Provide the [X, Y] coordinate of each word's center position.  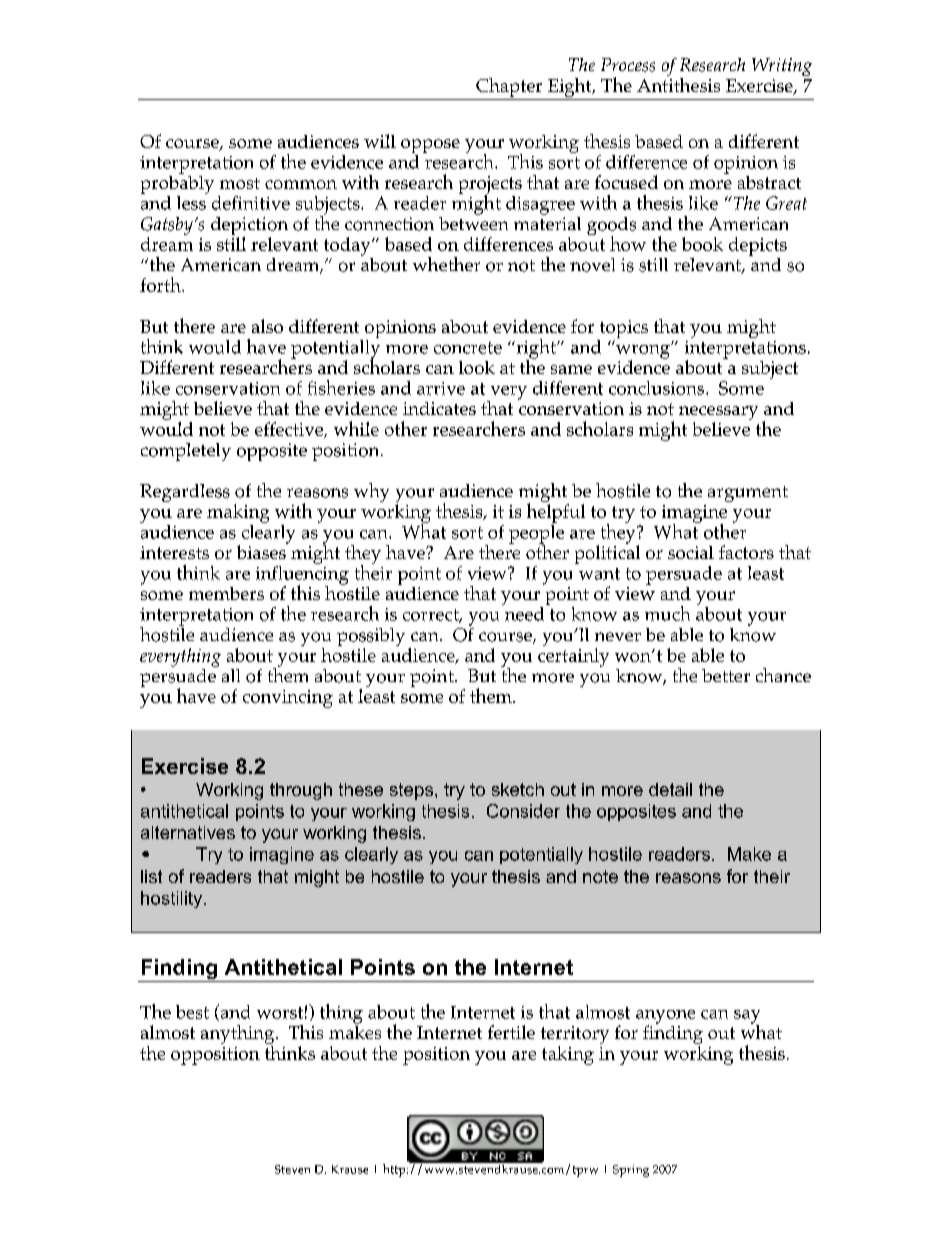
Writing [782, 67]
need [524, 614]
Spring [631, 1171]
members [226, 593]
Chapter [509, 89]
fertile [511, 1032]
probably [177, 185]
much [667, 613]
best [192, 1012]
